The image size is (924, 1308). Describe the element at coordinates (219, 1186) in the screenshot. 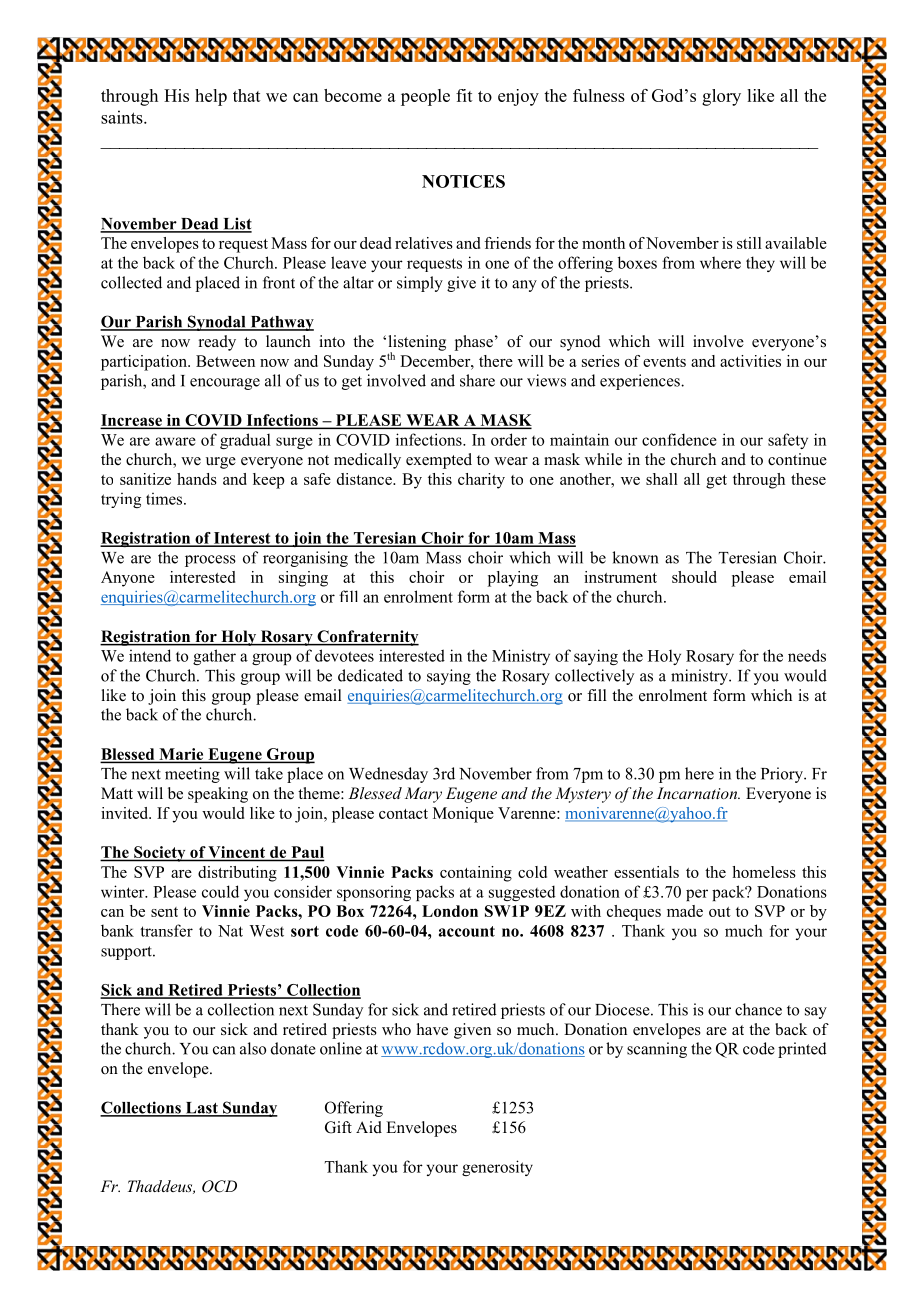

I see `OCD` at that location.
